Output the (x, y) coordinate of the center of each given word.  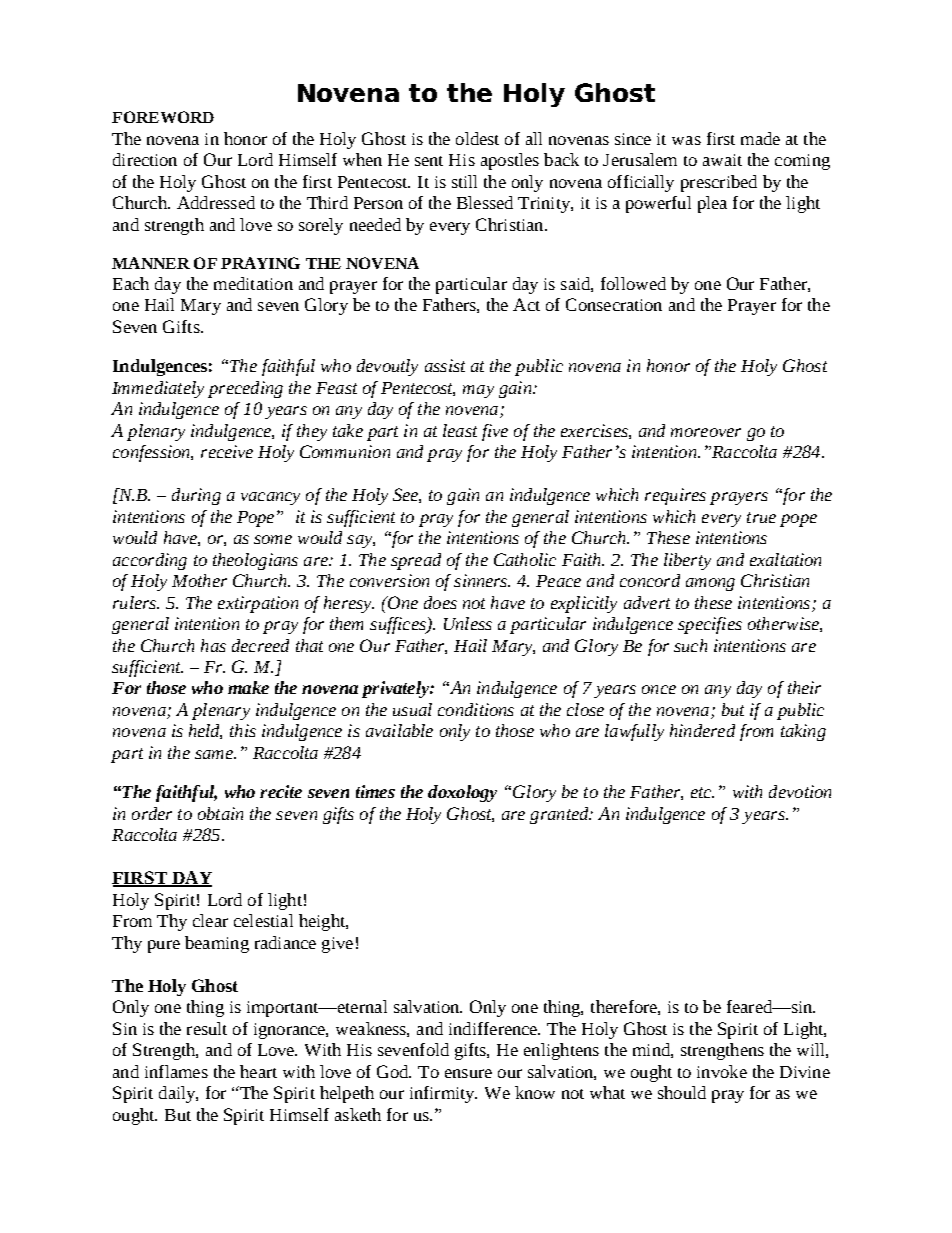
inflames (176, 1071)
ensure (468, 1073)
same (215, 754)
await (722, 160)
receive (227, 451)
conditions (476, 709)
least (460, 430)
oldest (477, 138)
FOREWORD (163, 117)
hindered (702, 730)
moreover (706, 432)
